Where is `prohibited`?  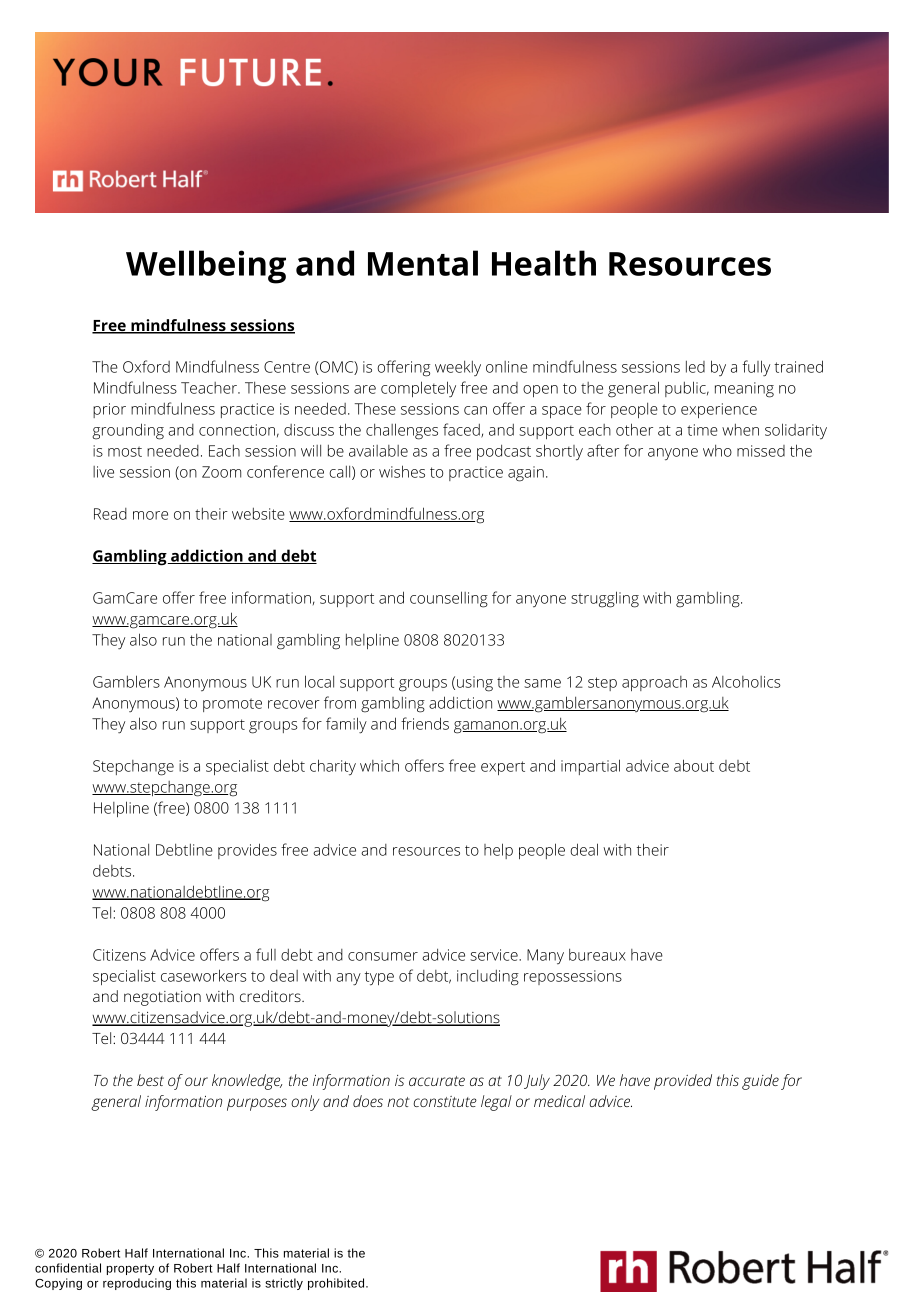 prohibited is located at coordinates (337, 1284).
